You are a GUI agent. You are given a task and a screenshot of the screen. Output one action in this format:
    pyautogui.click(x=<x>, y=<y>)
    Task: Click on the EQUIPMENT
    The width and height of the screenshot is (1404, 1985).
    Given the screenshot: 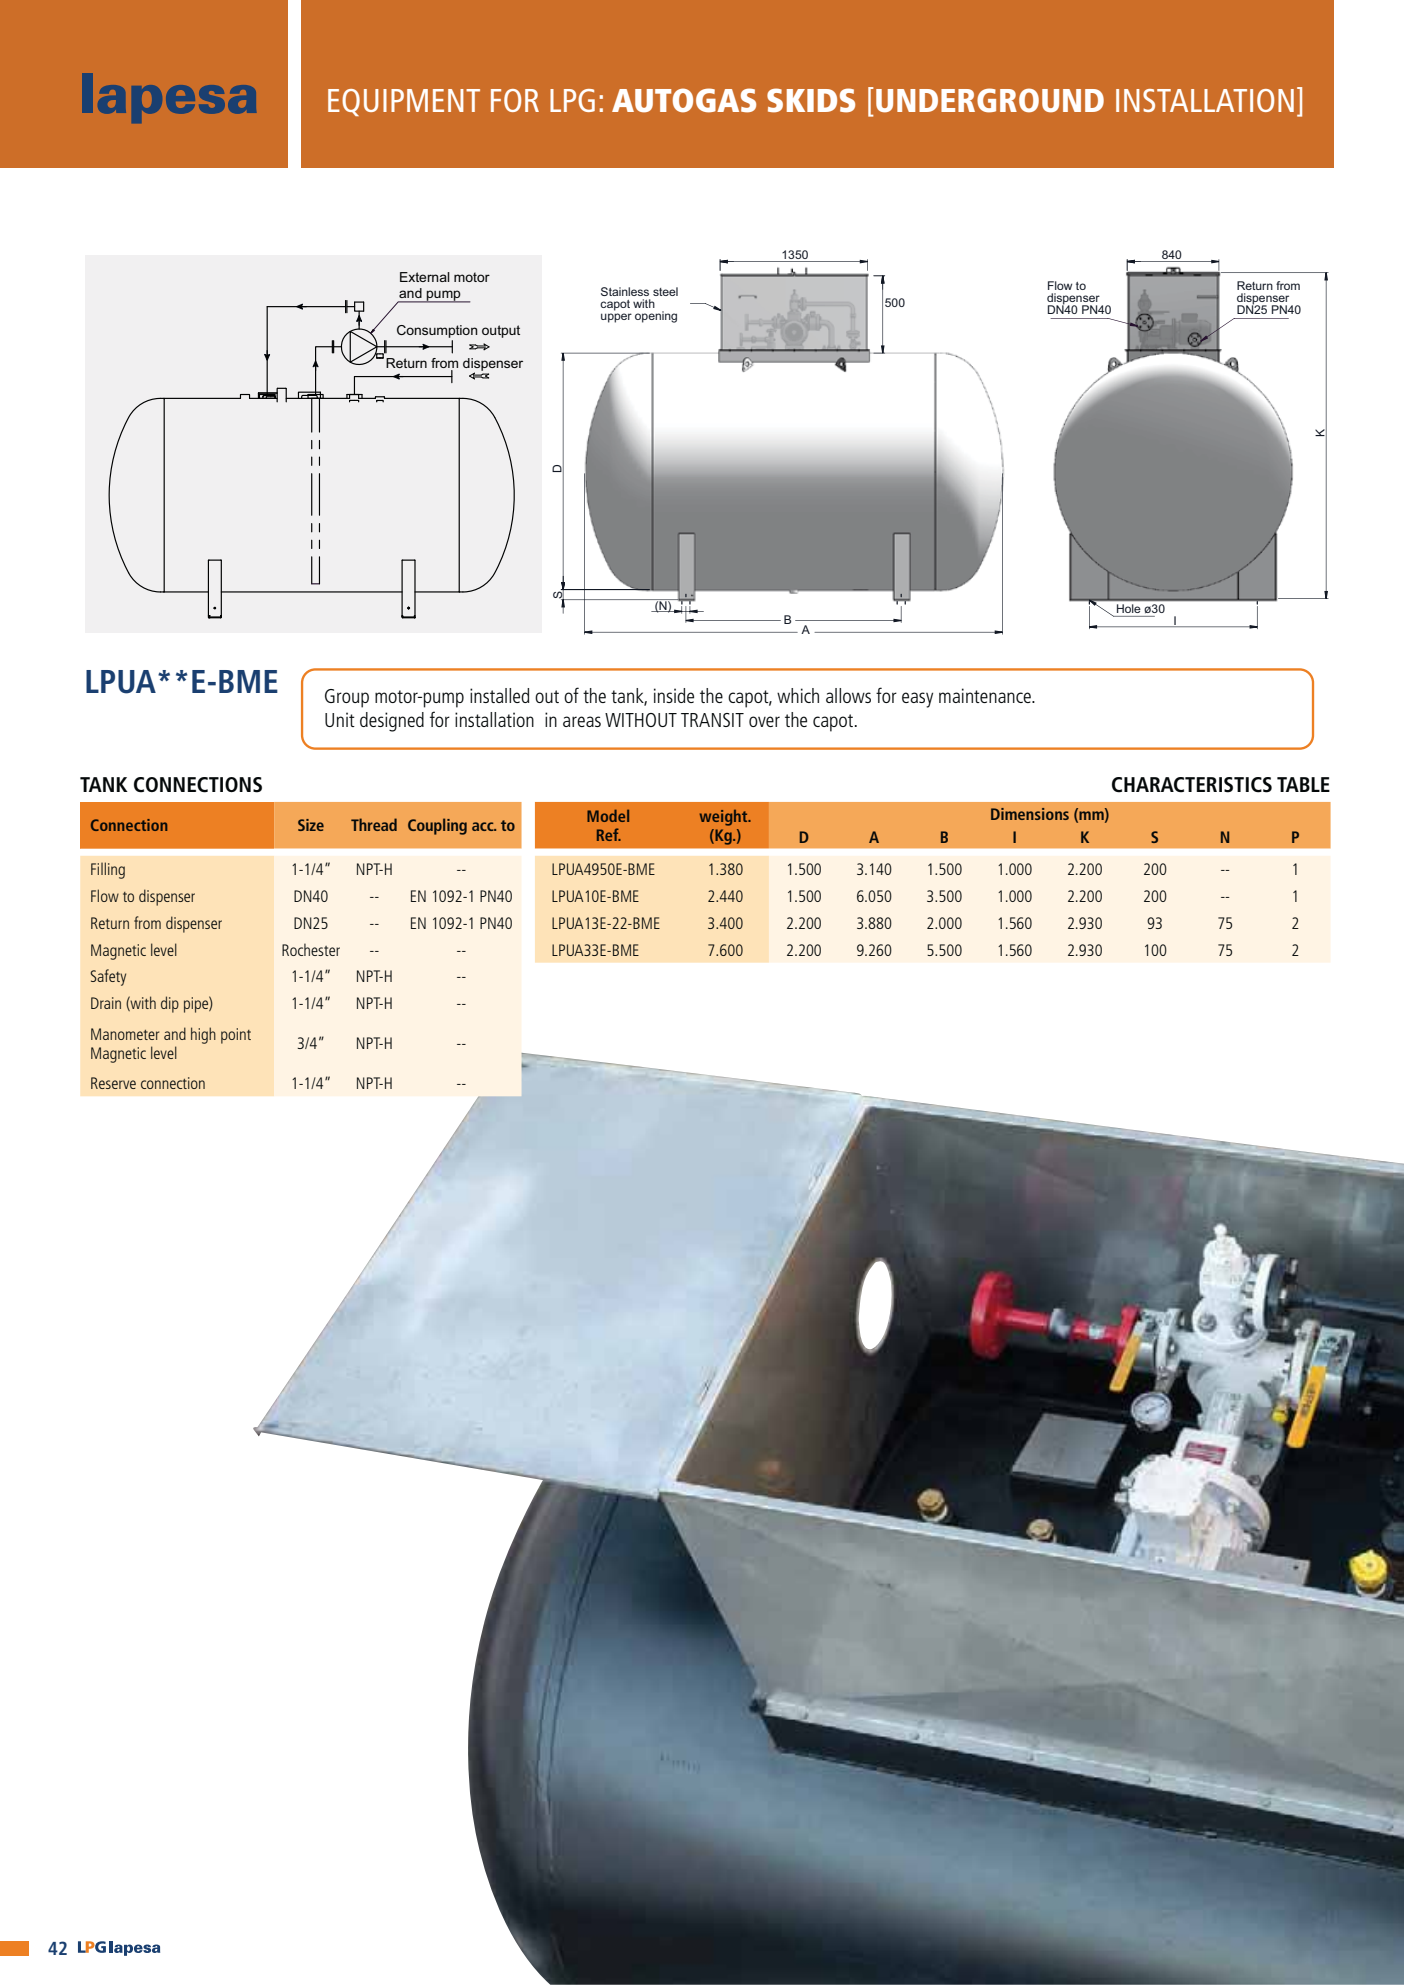 What is the action you would take?
    pyautogui.click(x=404, y=102)
